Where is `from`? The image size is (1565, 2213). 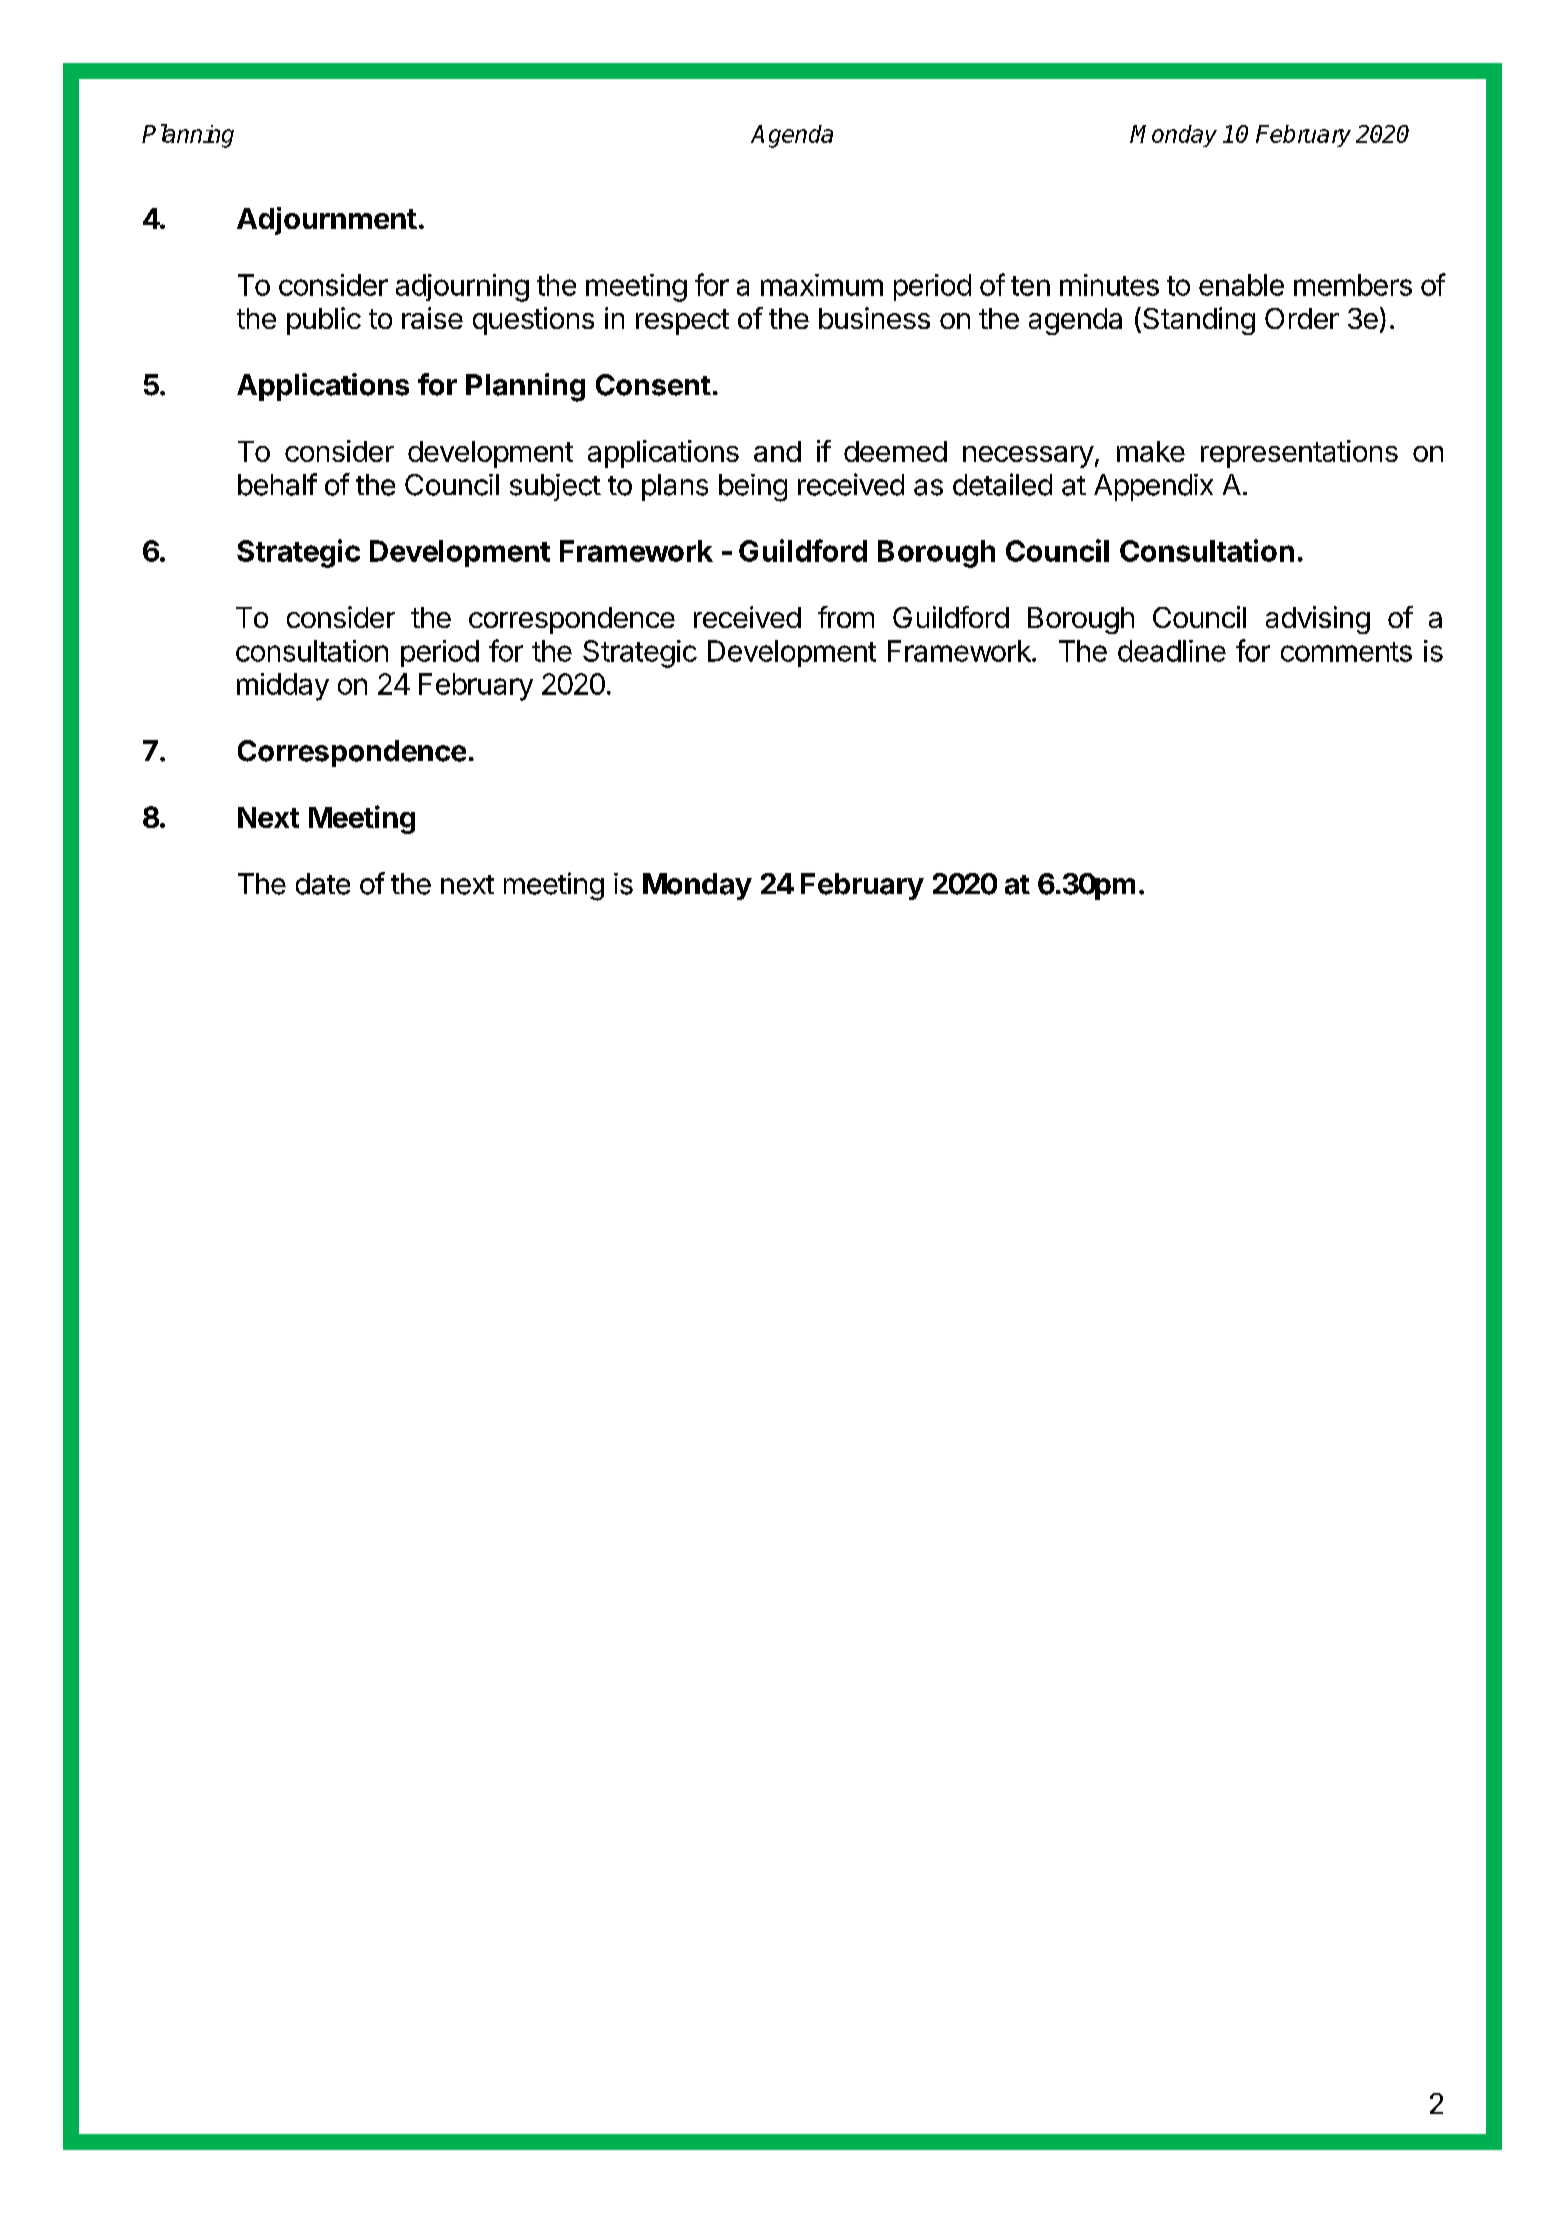 from is located at coordinates (846, 617).
